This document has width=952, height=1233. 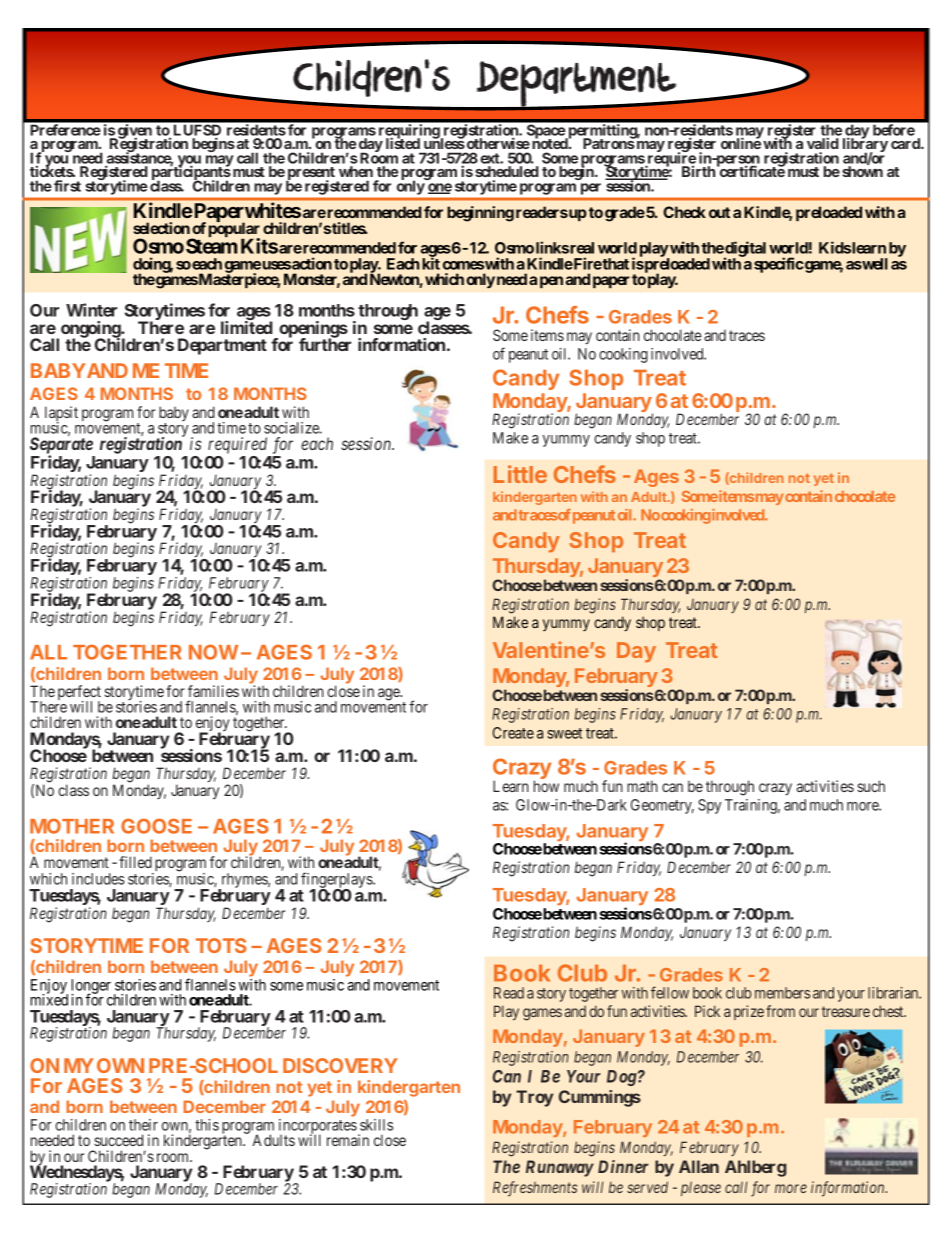 I want to click on such, so click(x=871, y=786).
